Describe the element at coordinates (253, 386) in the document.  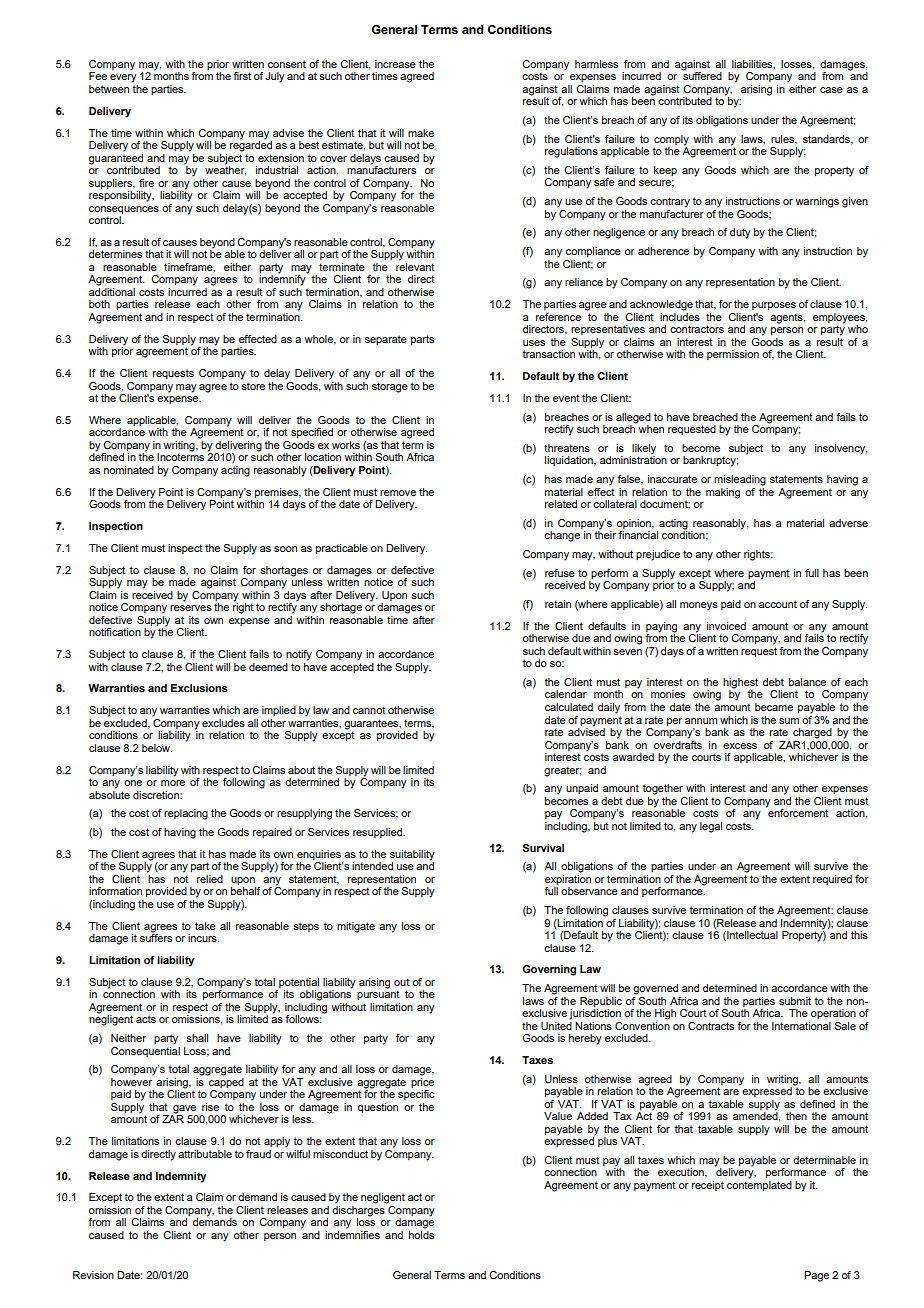
I see `store` at that location.
